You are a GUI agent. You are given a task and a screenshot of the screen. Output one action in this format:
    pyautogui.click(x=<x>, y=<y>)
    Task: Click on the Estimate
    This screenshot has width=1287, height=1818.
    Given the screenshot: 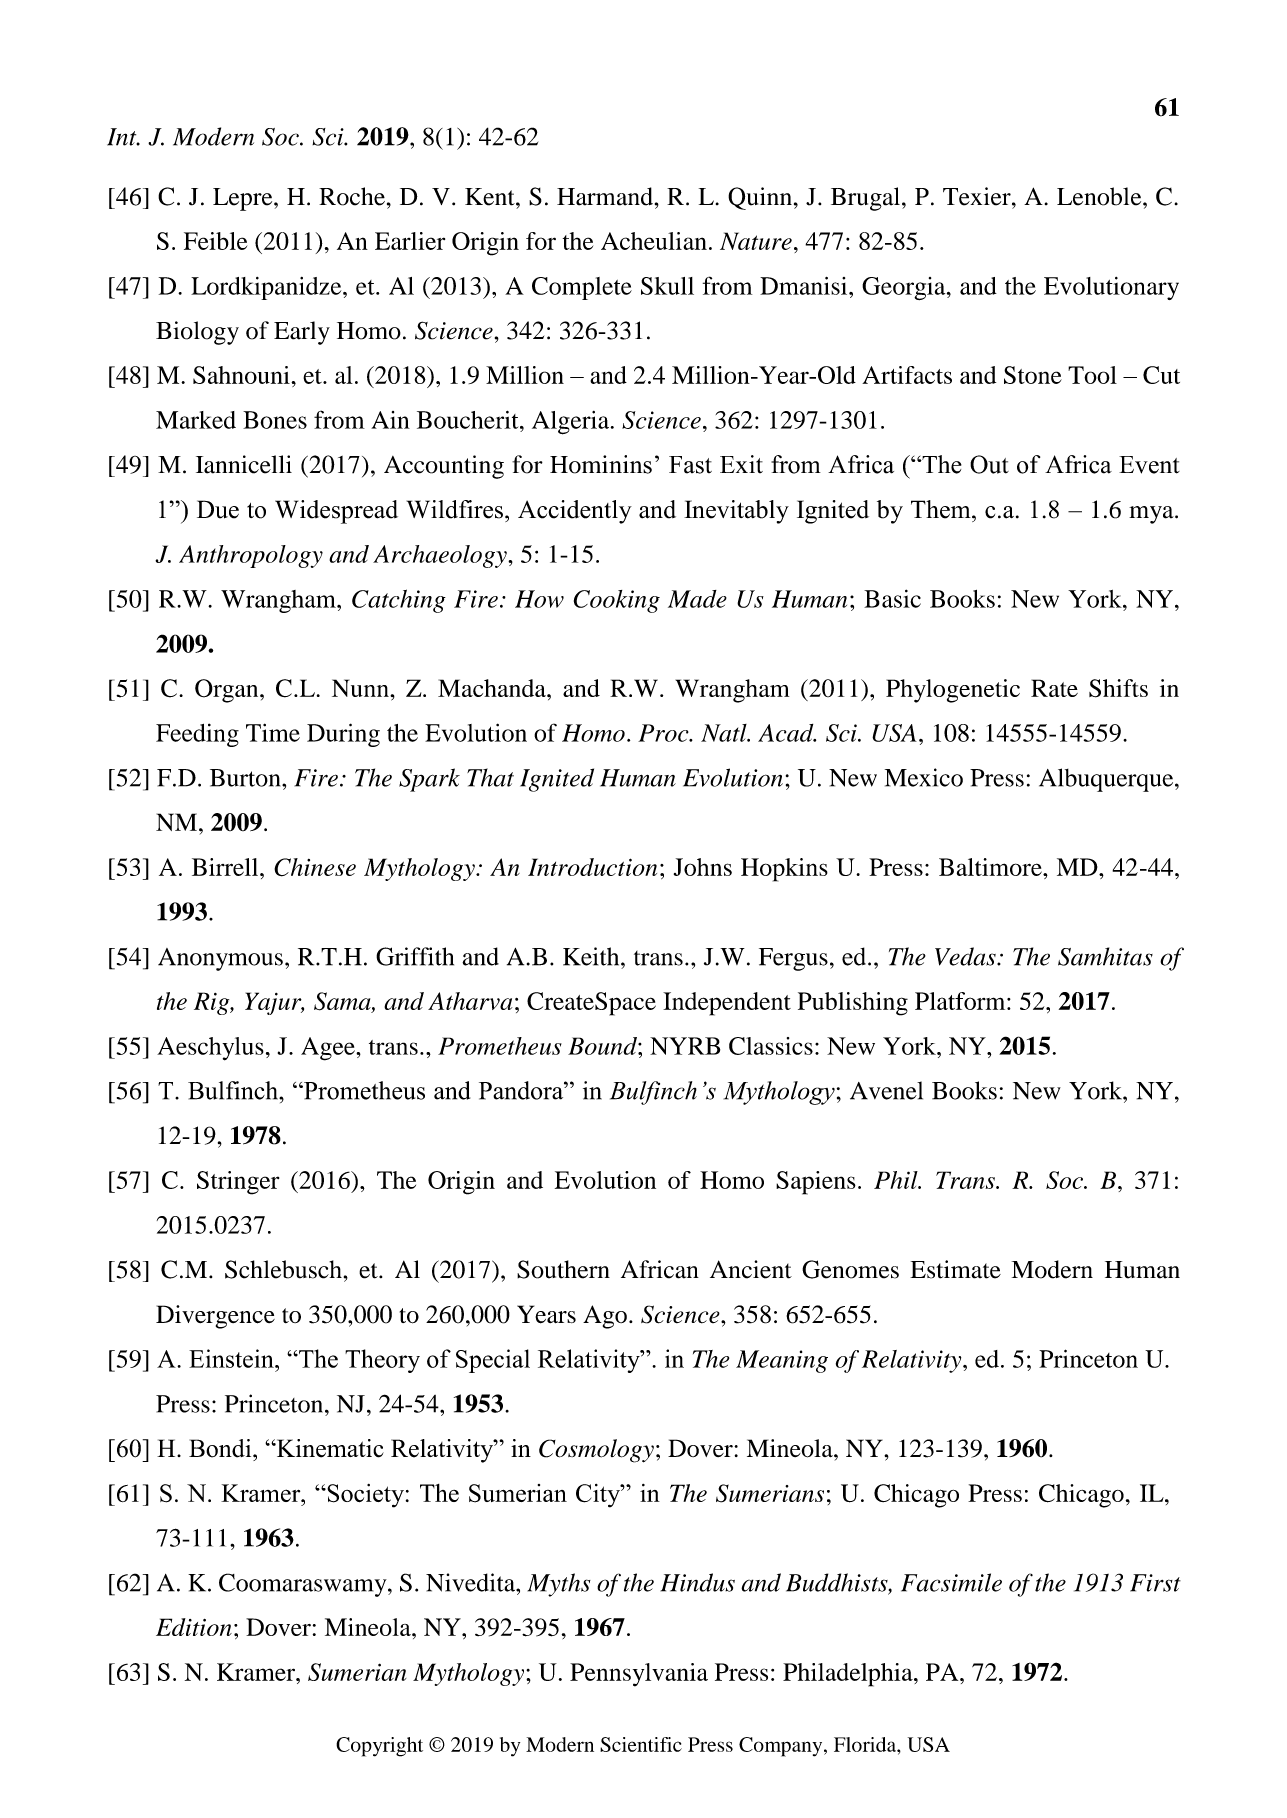 What is the action you would take?
    pyautogui.click(x=955, y=1269)
